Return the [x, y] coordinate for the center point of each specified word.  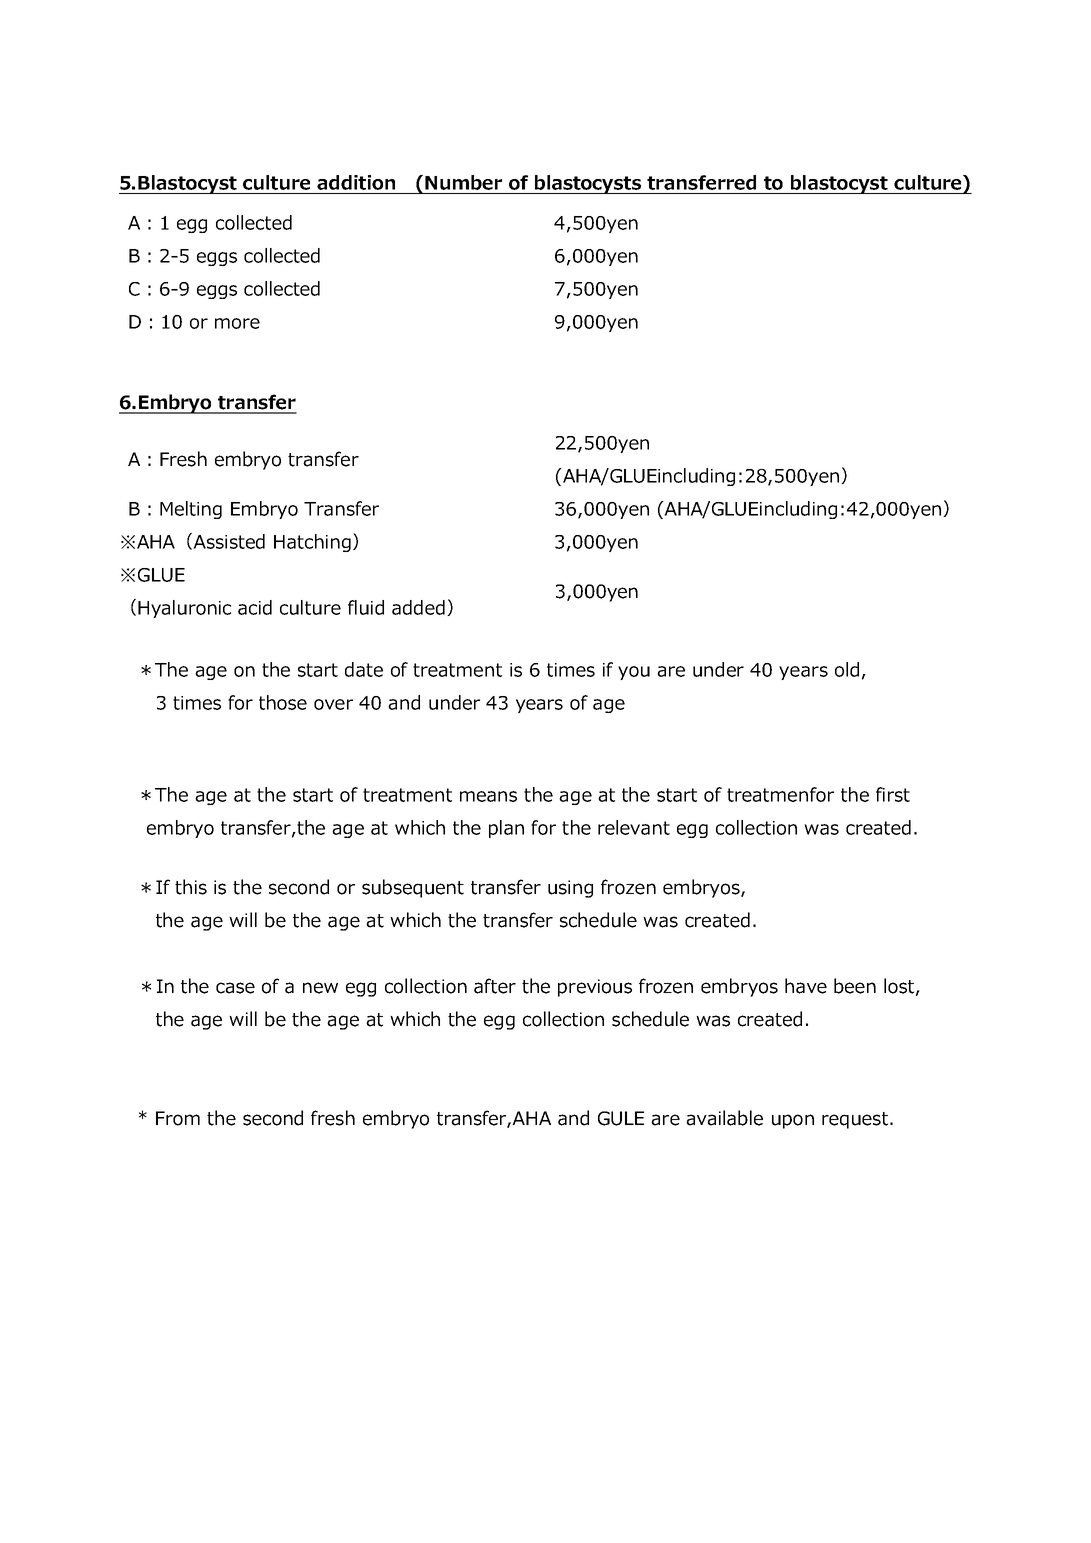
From [178, 1118]
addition [356, 182]
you [634, 673]
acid [255, 607]
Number [463, 182]
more [237, 323]
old [847, 669]
